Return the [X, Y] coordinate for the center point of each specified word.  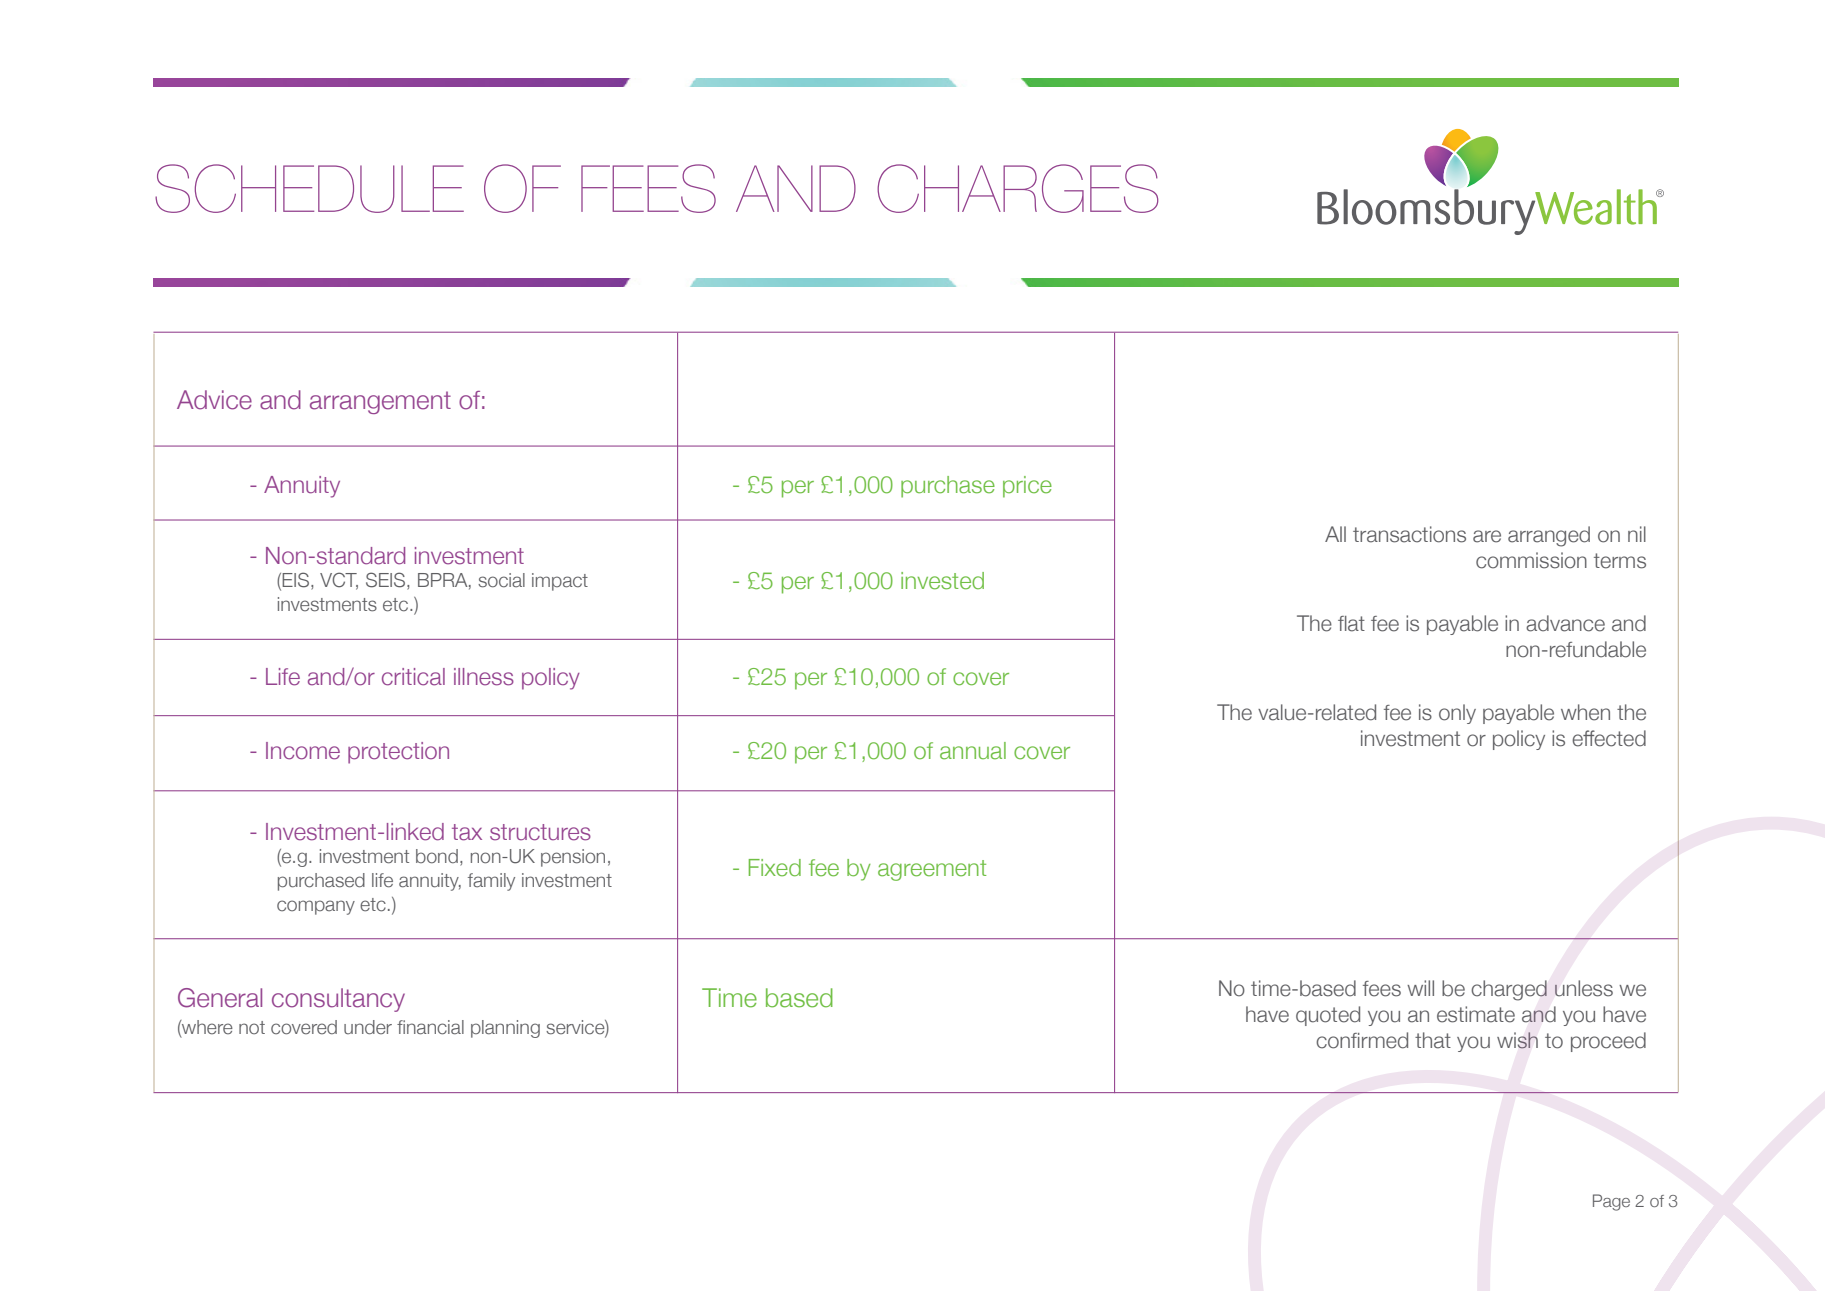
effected [1609, 738]
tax [467, 832]
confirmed [1362, 1040]
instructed [719, 446]
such [219, 446]
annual [973, 751]
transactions [1409, 534]
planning [505, 1029]
